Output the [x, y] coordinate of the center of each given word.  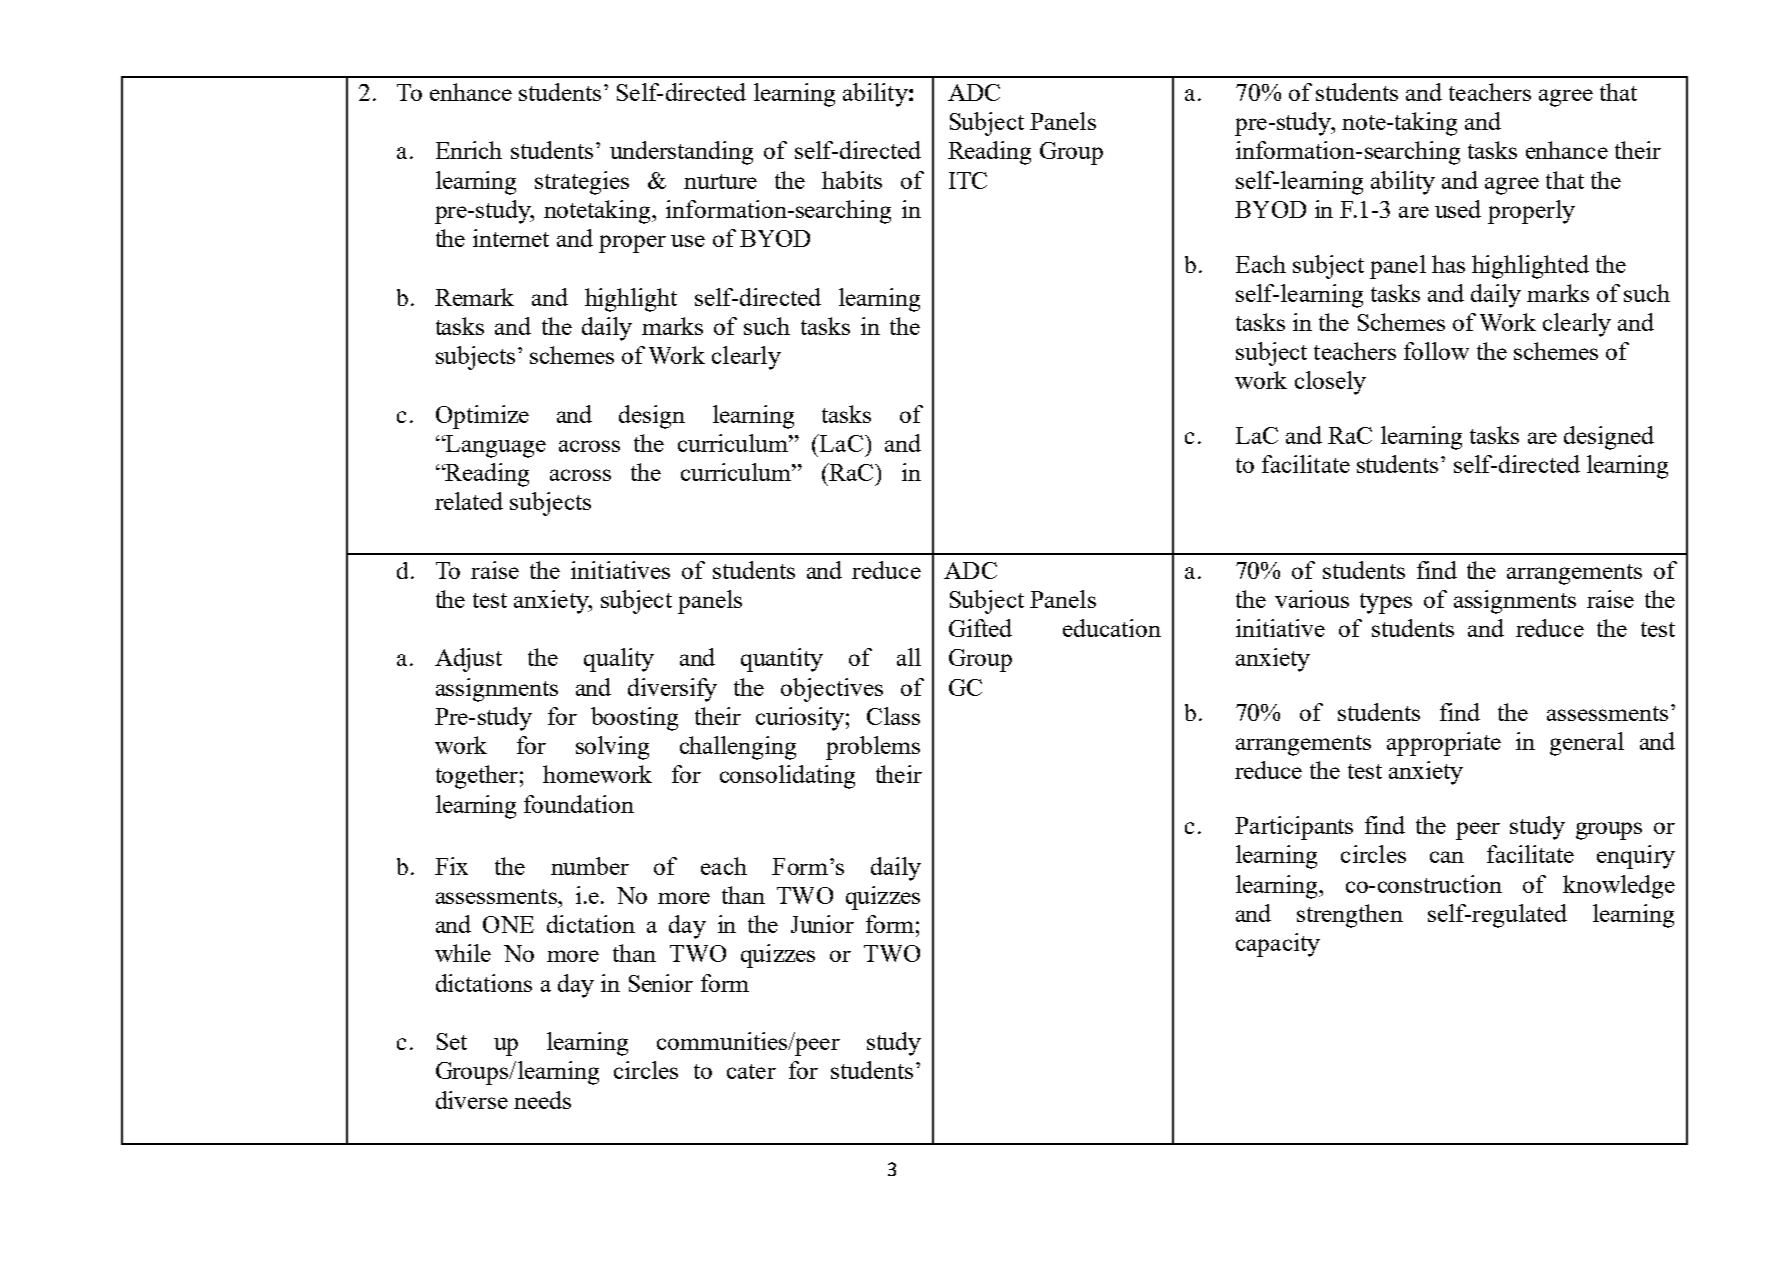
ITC [968, 180]
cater [751, 1071]
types [1386, 603]
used [1458, 209]
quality [619, 660]
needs [542, 1100]
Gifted [980, 628]
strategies [582, 183]
